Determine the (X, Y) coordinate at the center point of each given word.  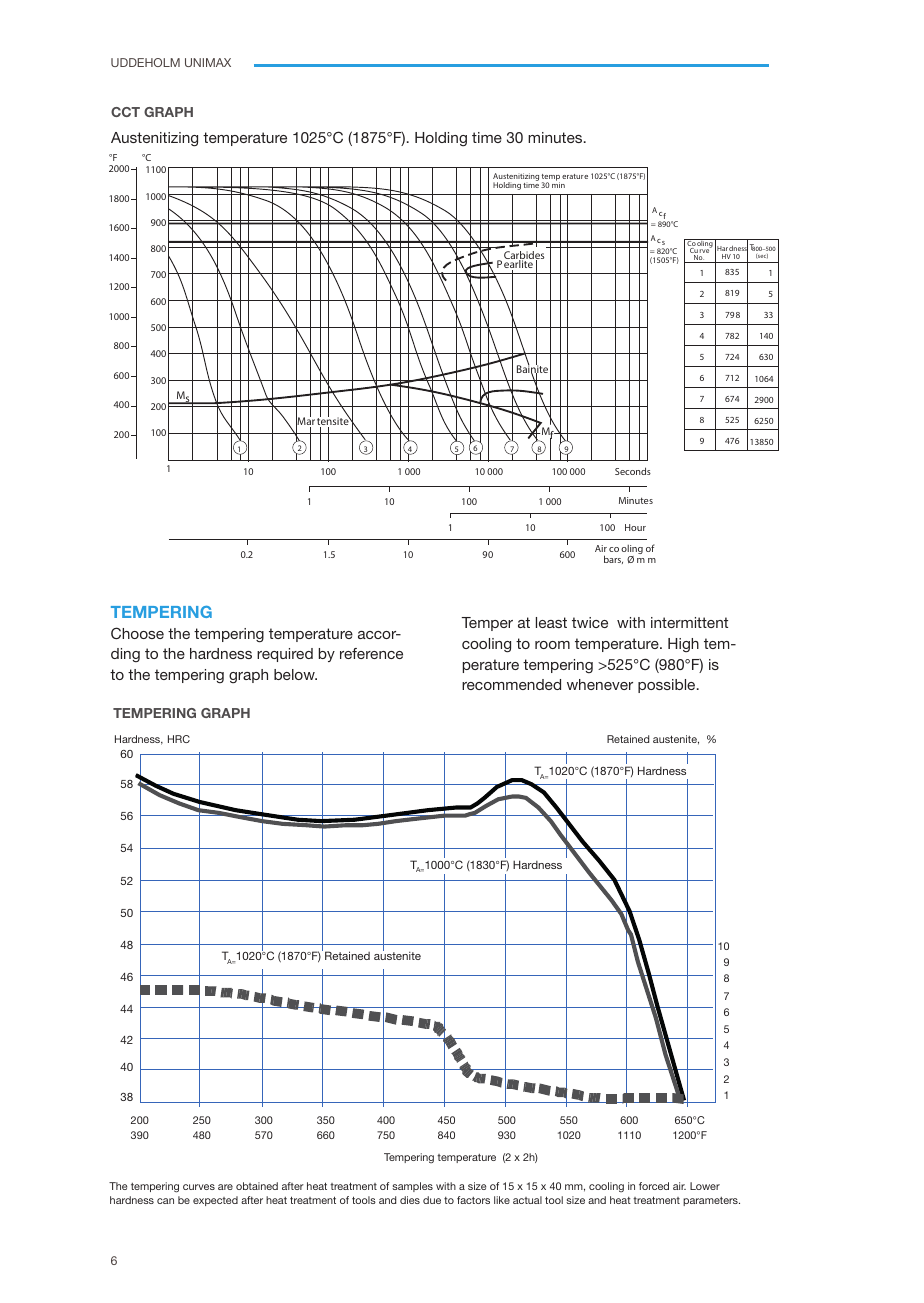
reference (371, 653)
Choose (137, 633)
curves (199, 1187)
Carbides (524, 256)
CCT (125, 112)
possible (668, 686)
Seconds (633, 471)
